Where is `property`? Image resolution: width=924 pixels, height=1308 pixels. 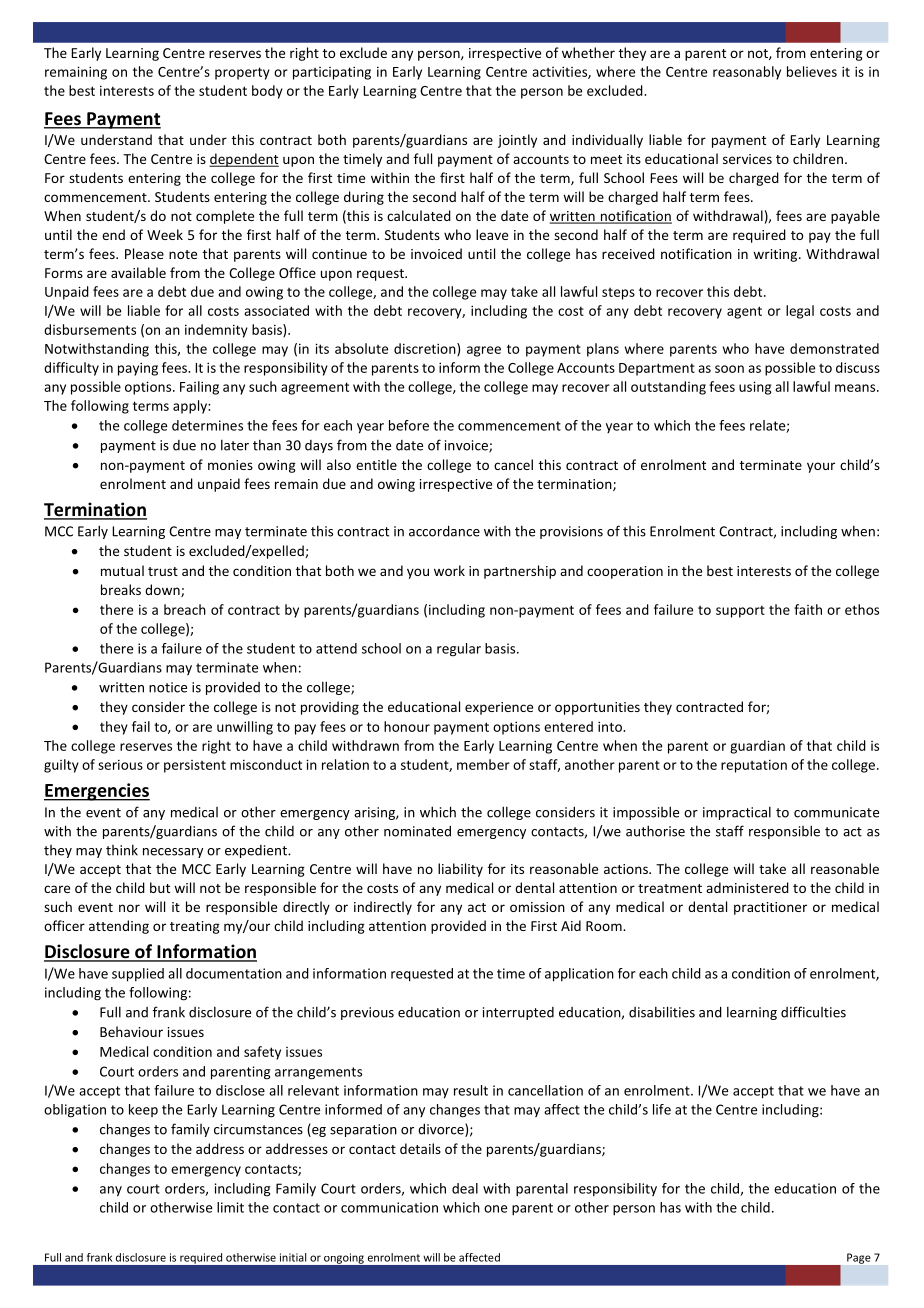 property is located at coordinates (242, 73).
